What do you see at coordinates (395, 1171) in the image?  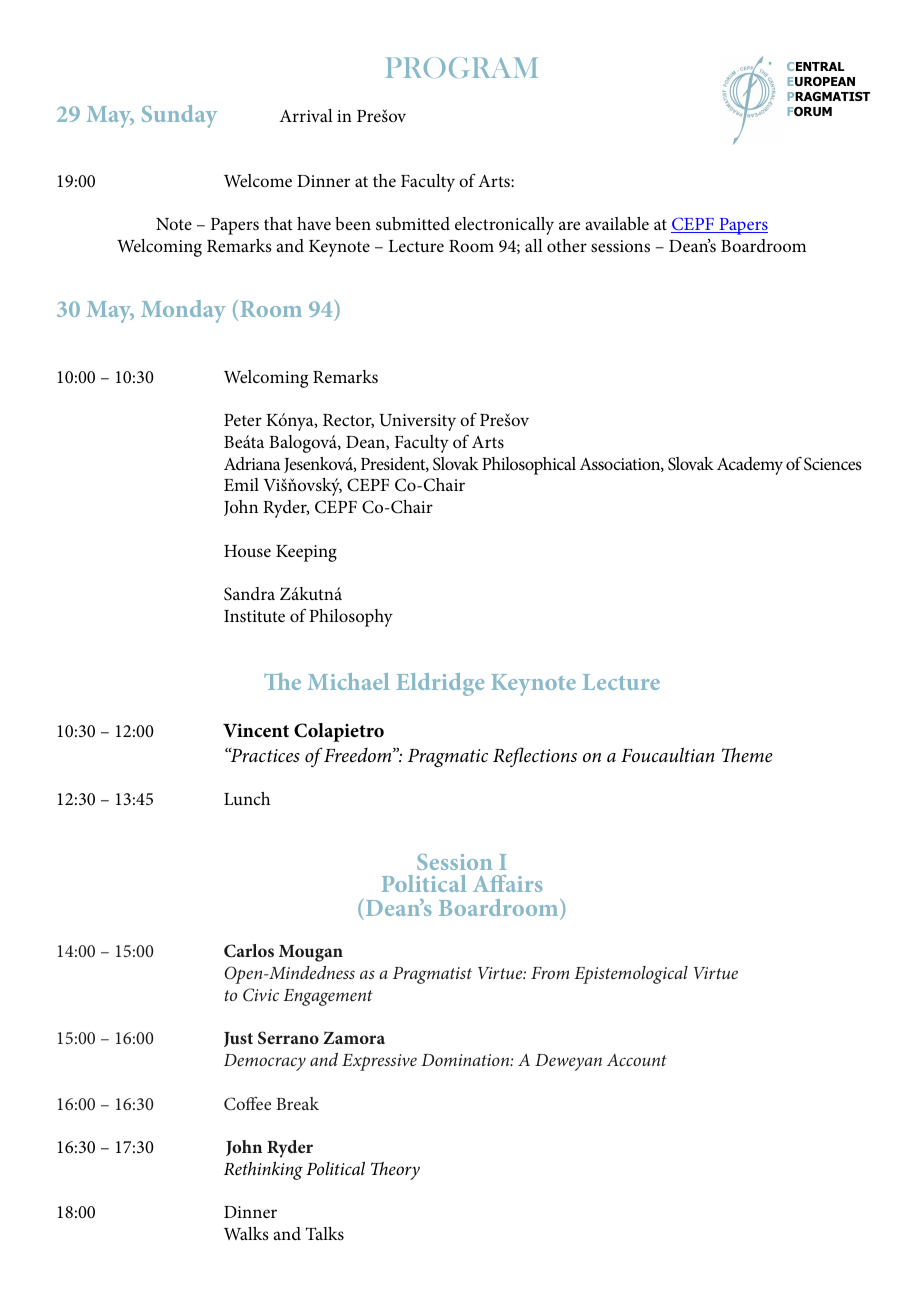 I see `Theory` at bounding box center [395, 1171].
